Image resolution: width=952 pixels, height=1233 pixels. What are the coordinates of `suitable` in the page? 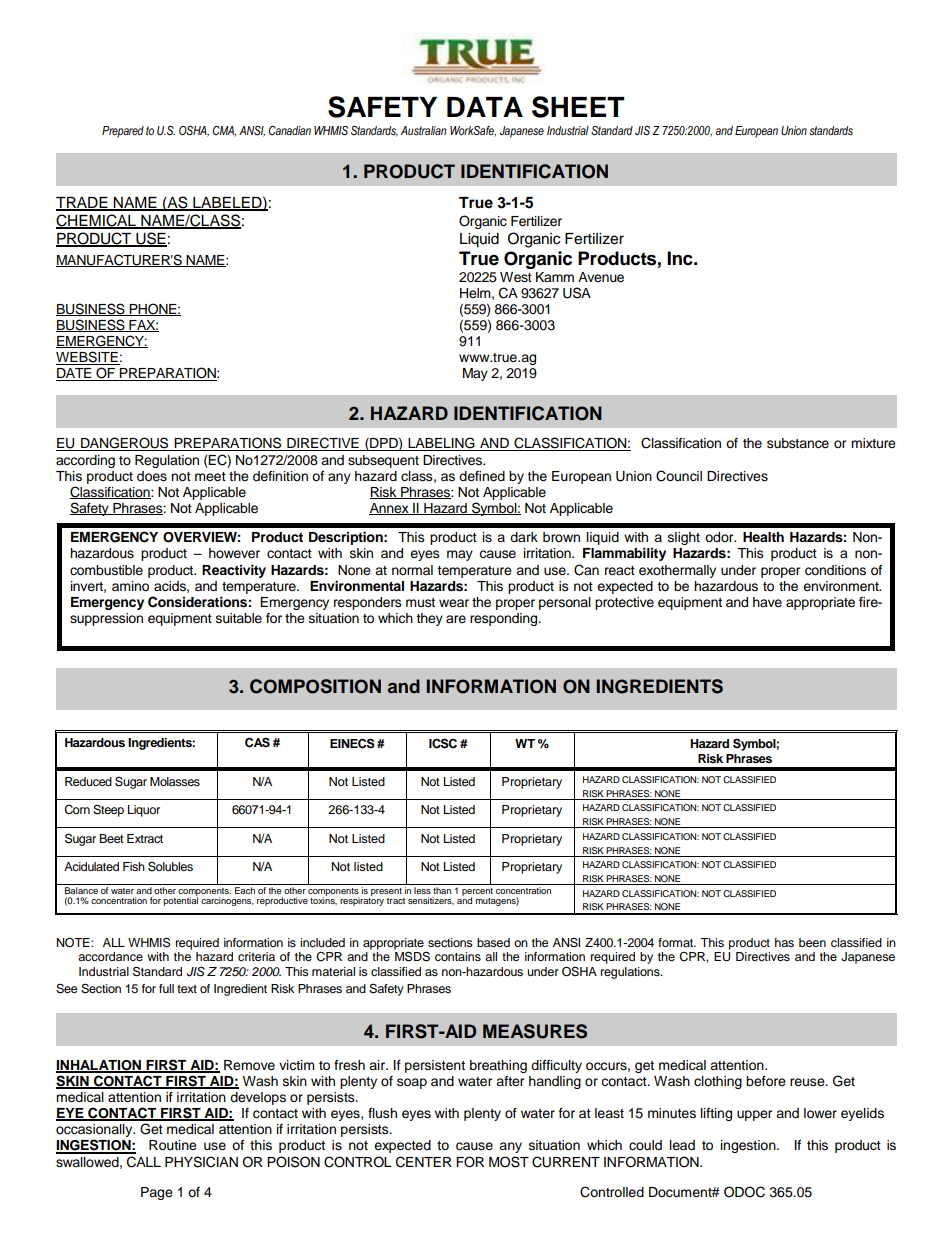 It's located at (239, 618).
